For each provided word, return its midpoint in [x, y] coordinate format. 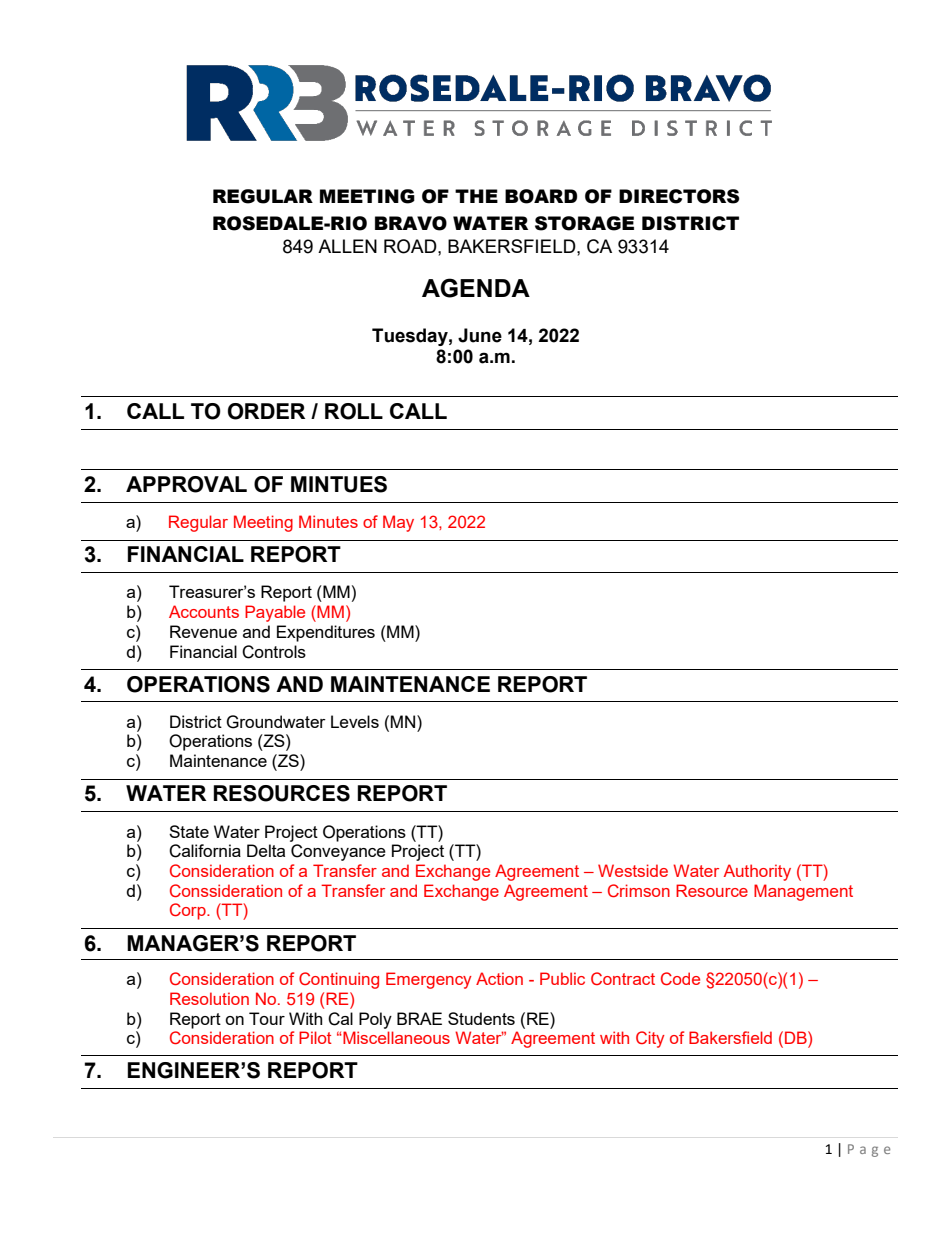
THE [476, 196]
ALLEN [347, 246]
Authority [757, 872]
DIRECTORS [679, 196]
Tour [267, 1018]
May [398, 523]
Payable [275, 613]
